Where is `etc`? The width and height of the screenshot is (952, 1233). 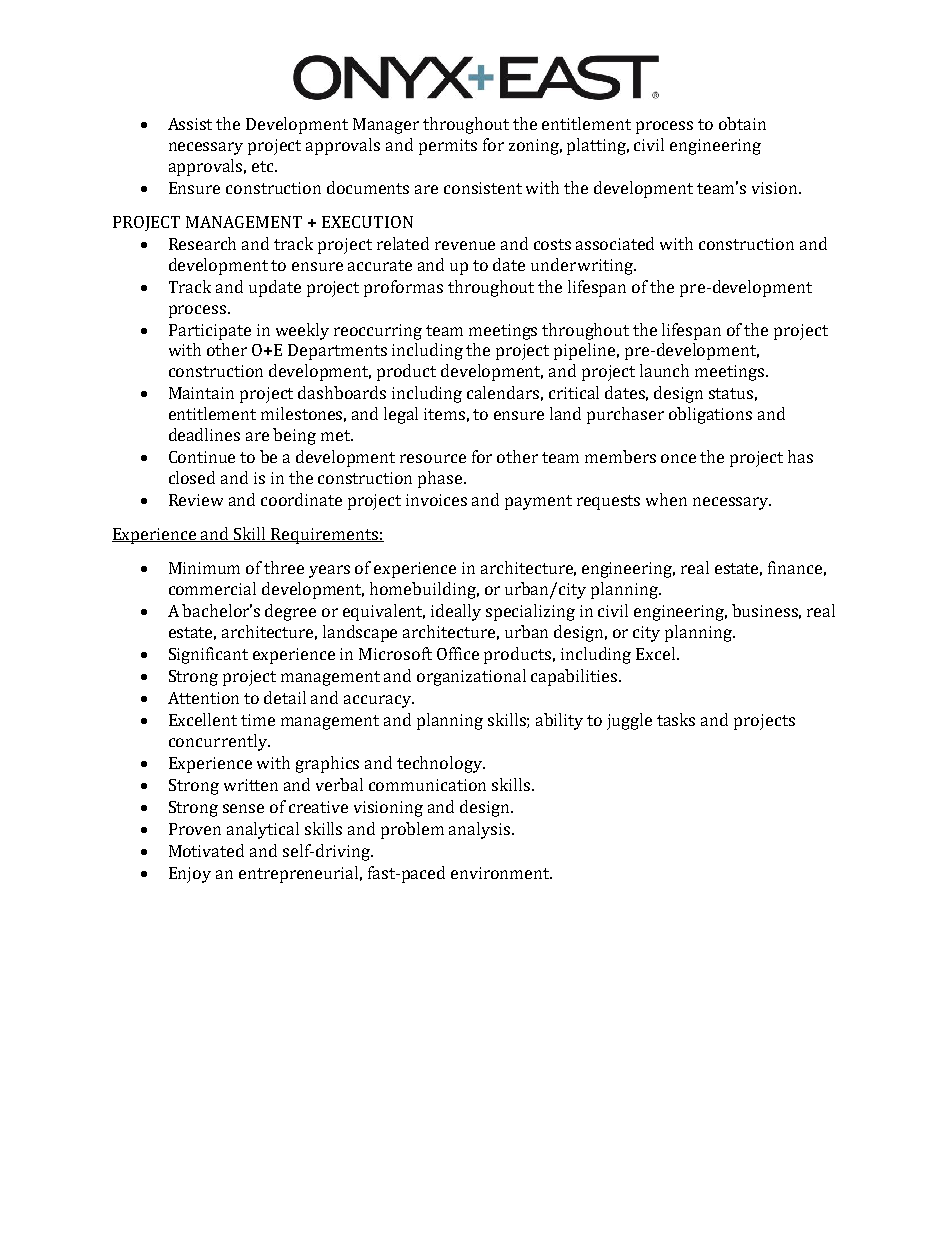 etc is located at coordinates (264, 166).
